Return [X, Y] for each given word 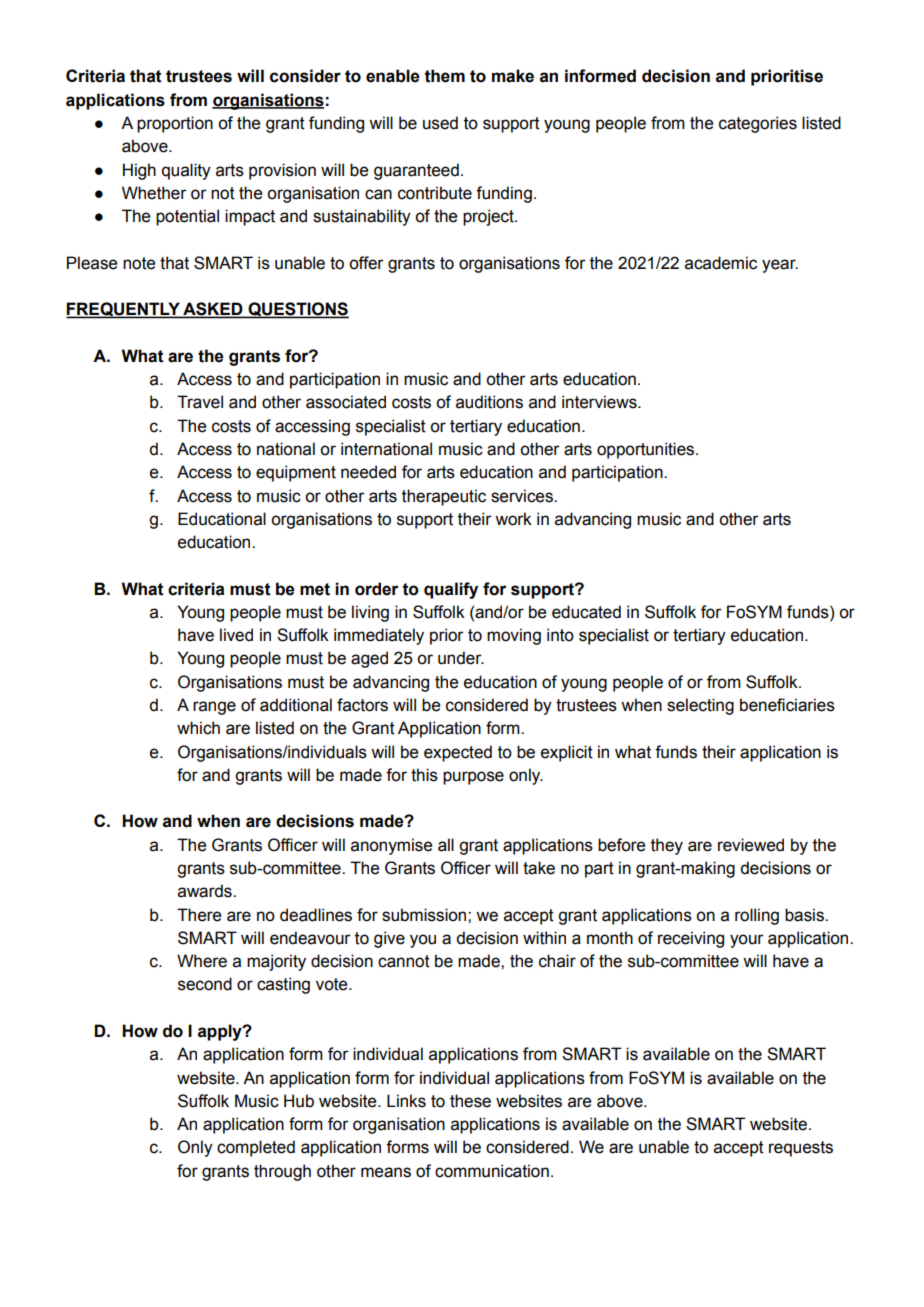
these [470, 1101]
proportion [175, 124]
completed [256, 1148]
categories [758, 124]
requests [801, 1149]
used [440, 123]
